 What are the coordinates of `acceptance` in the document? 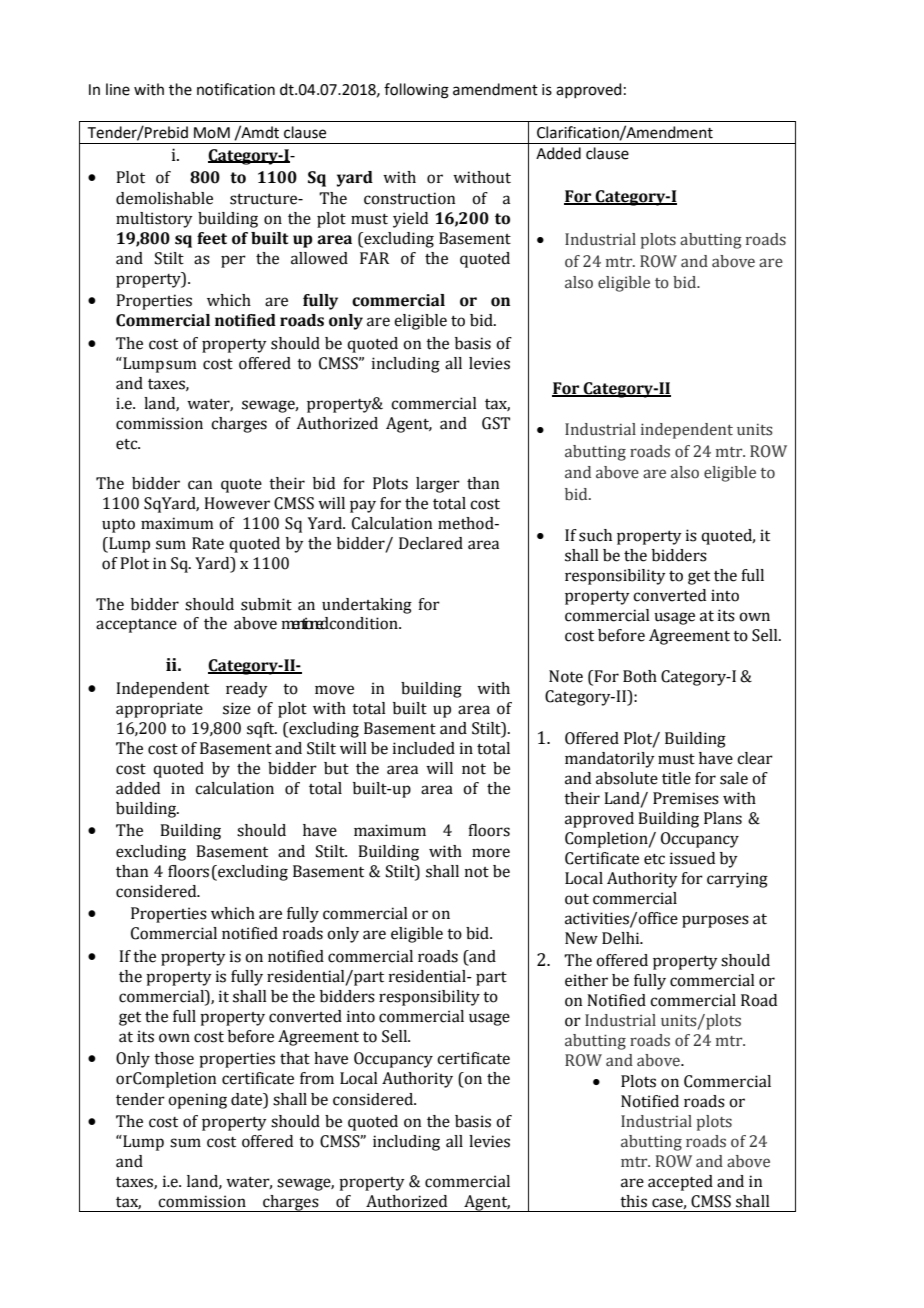 It's located at (136, 626).
